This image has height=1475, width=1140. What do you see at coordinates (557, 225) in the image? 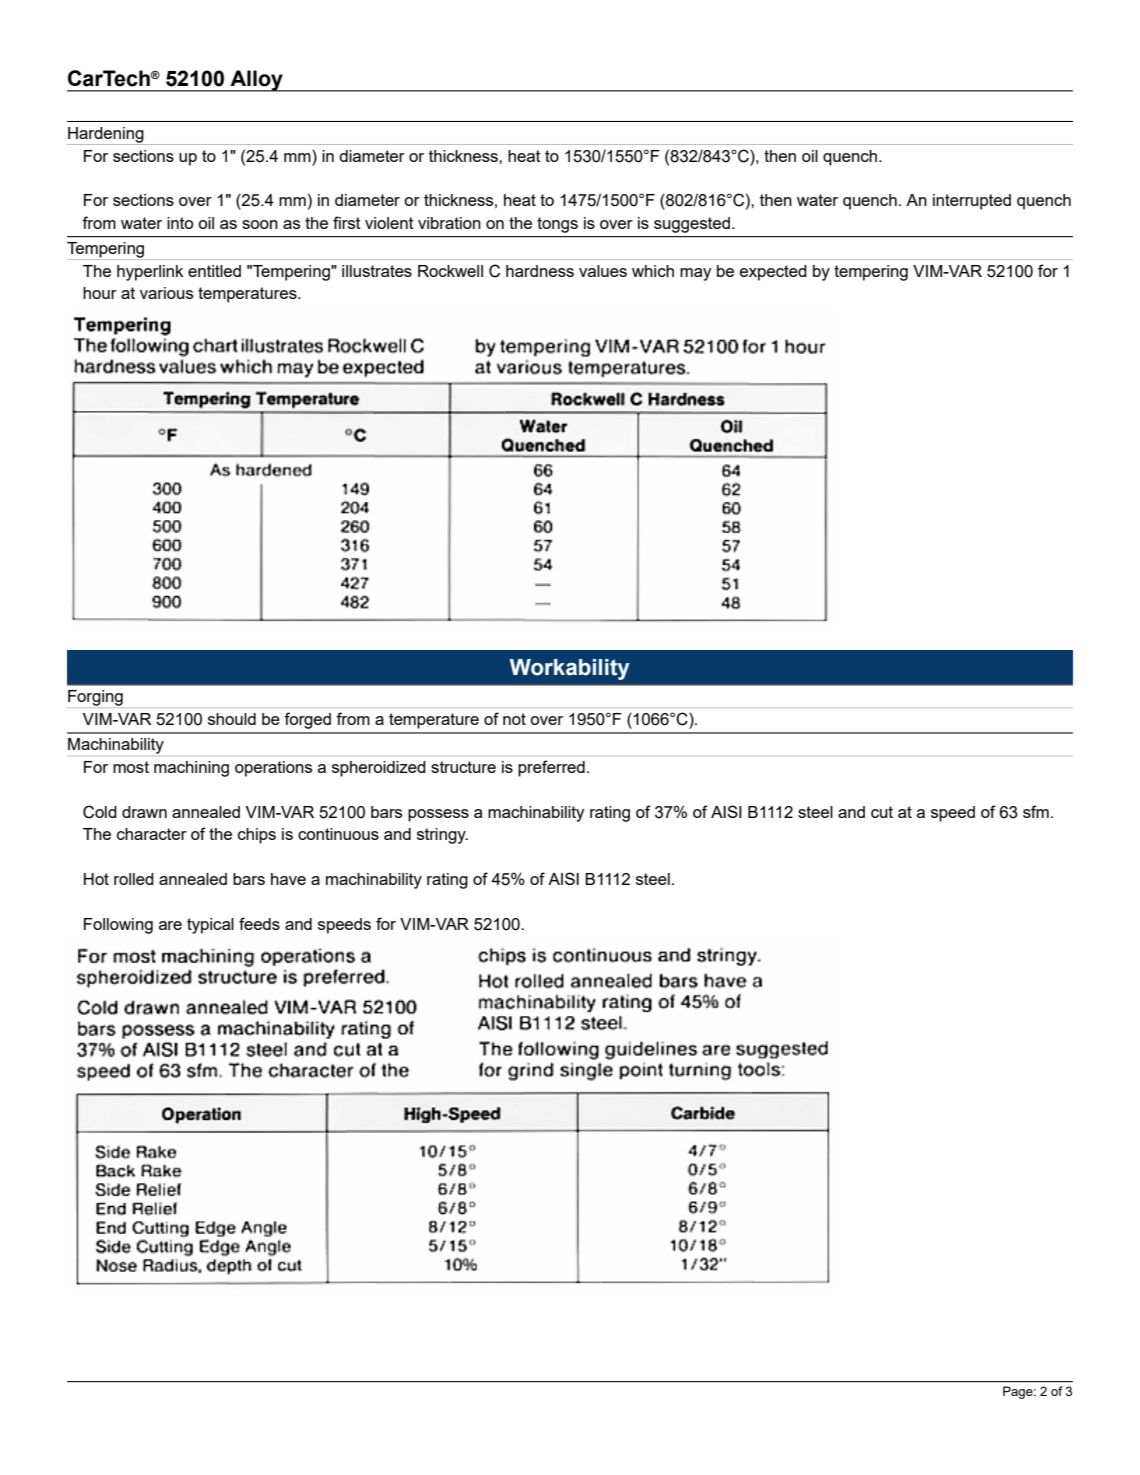
I see `tongs` at bounding box center [557, 225].
